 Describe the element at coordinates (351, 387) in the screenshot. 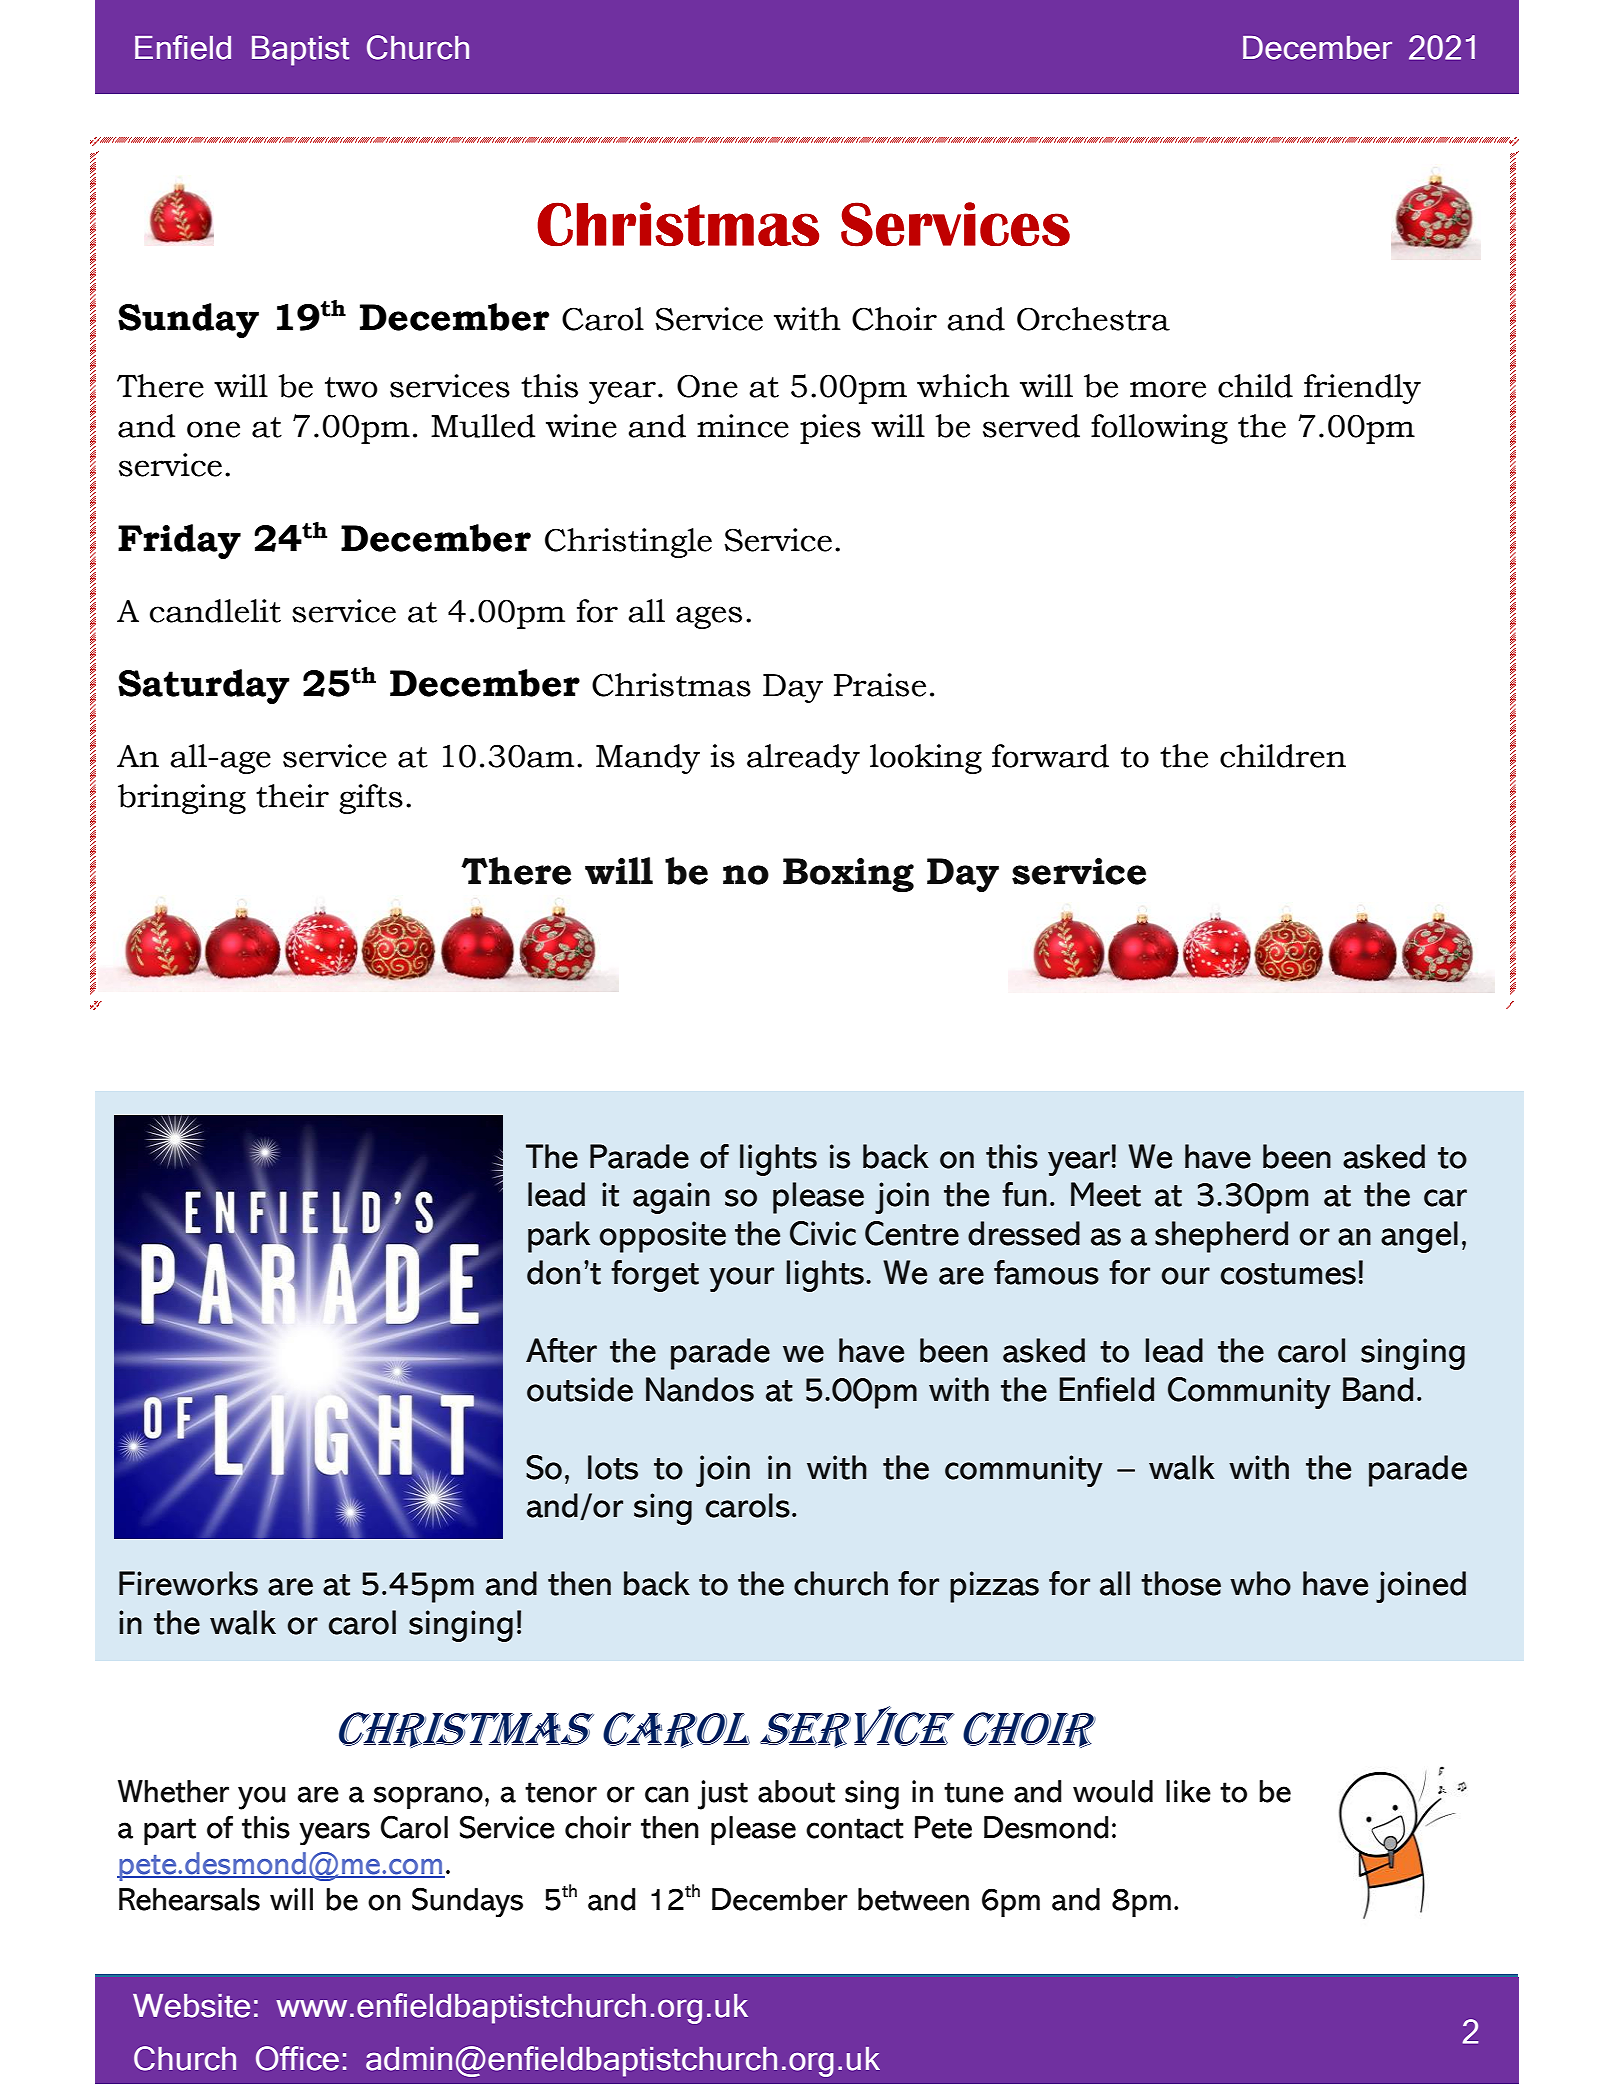

I see `two` at that location.
